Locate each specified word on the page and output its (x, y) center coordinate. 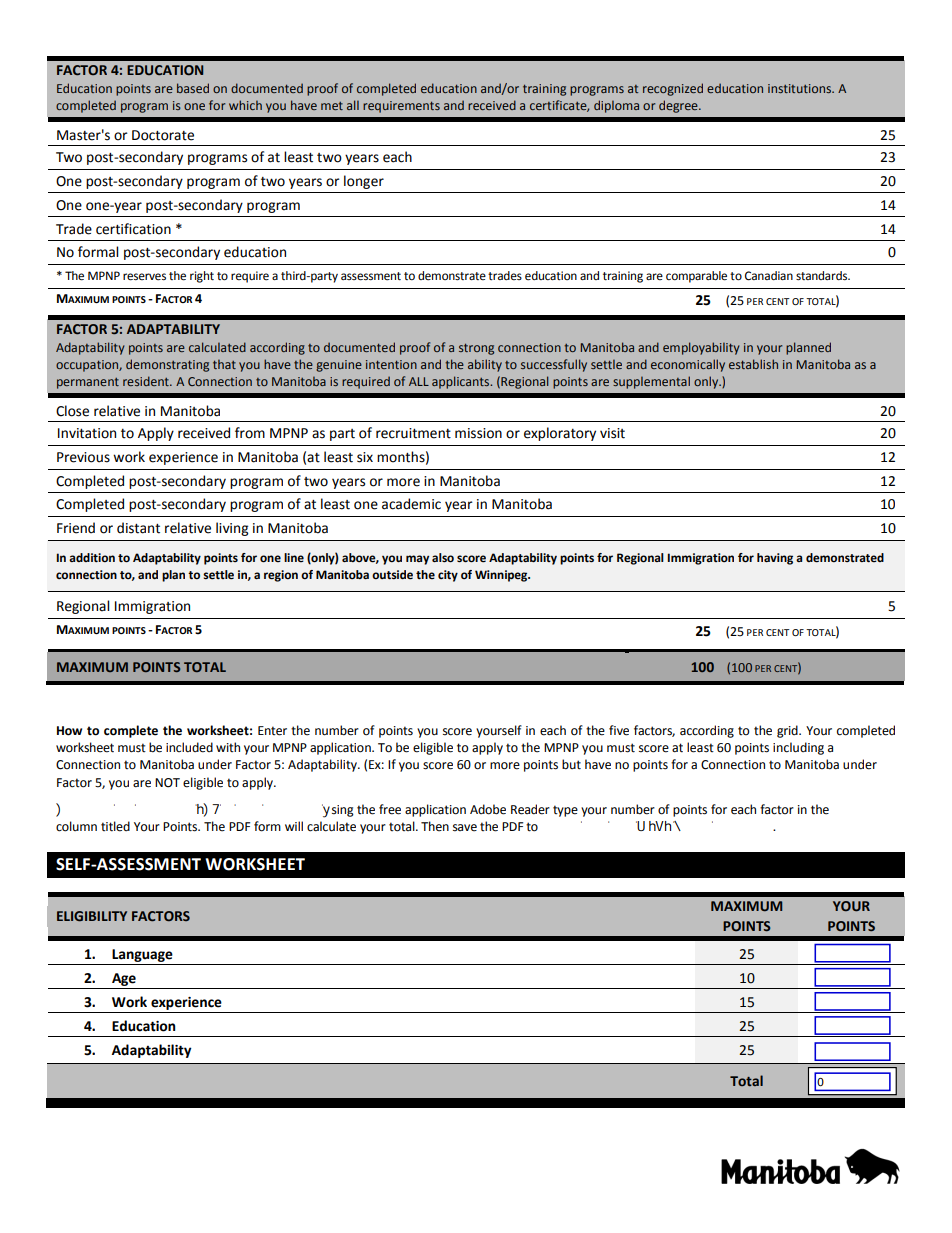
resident (147, 381)
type (565, 811)
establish (753, 364)
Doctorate (163, 135)
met (332, 106)
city (448, 576)
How (69, 731)
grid (788, 731)
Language (142, 955)
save (465, 828)
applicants (462, 382)
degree (679, 106)
